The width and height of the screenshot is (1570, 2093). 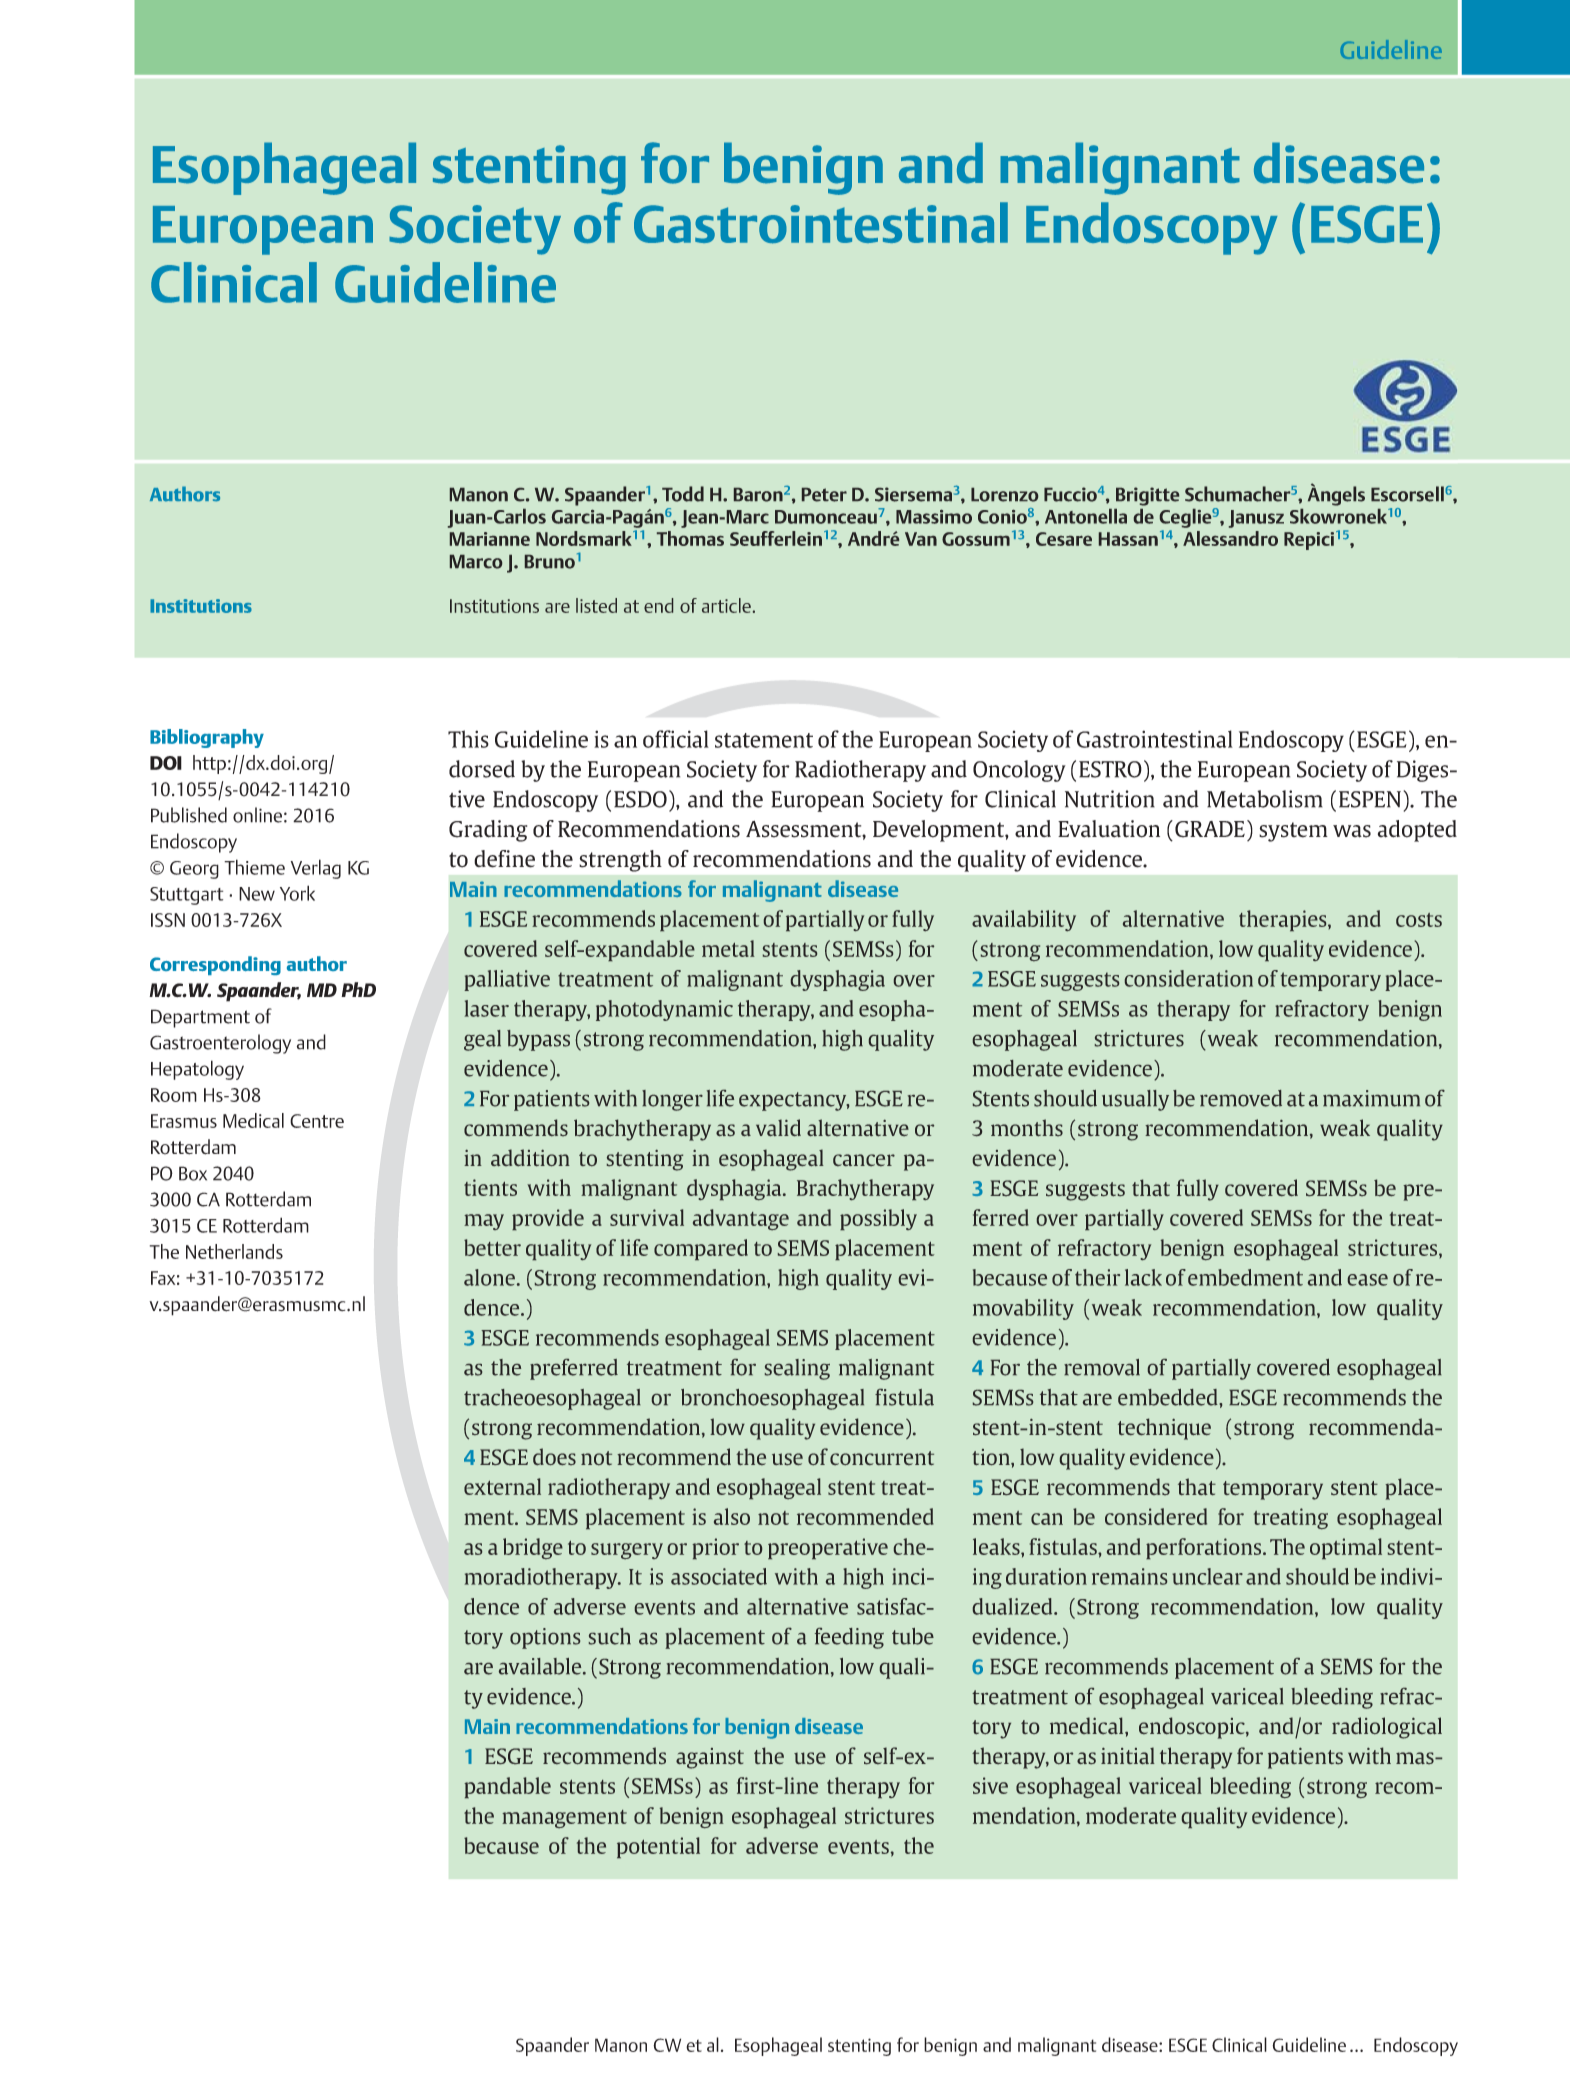 What do you see at coordinates (234, 1251) in the screenshot?
I see `Netherlands` at bounding box center [234, 1251].
